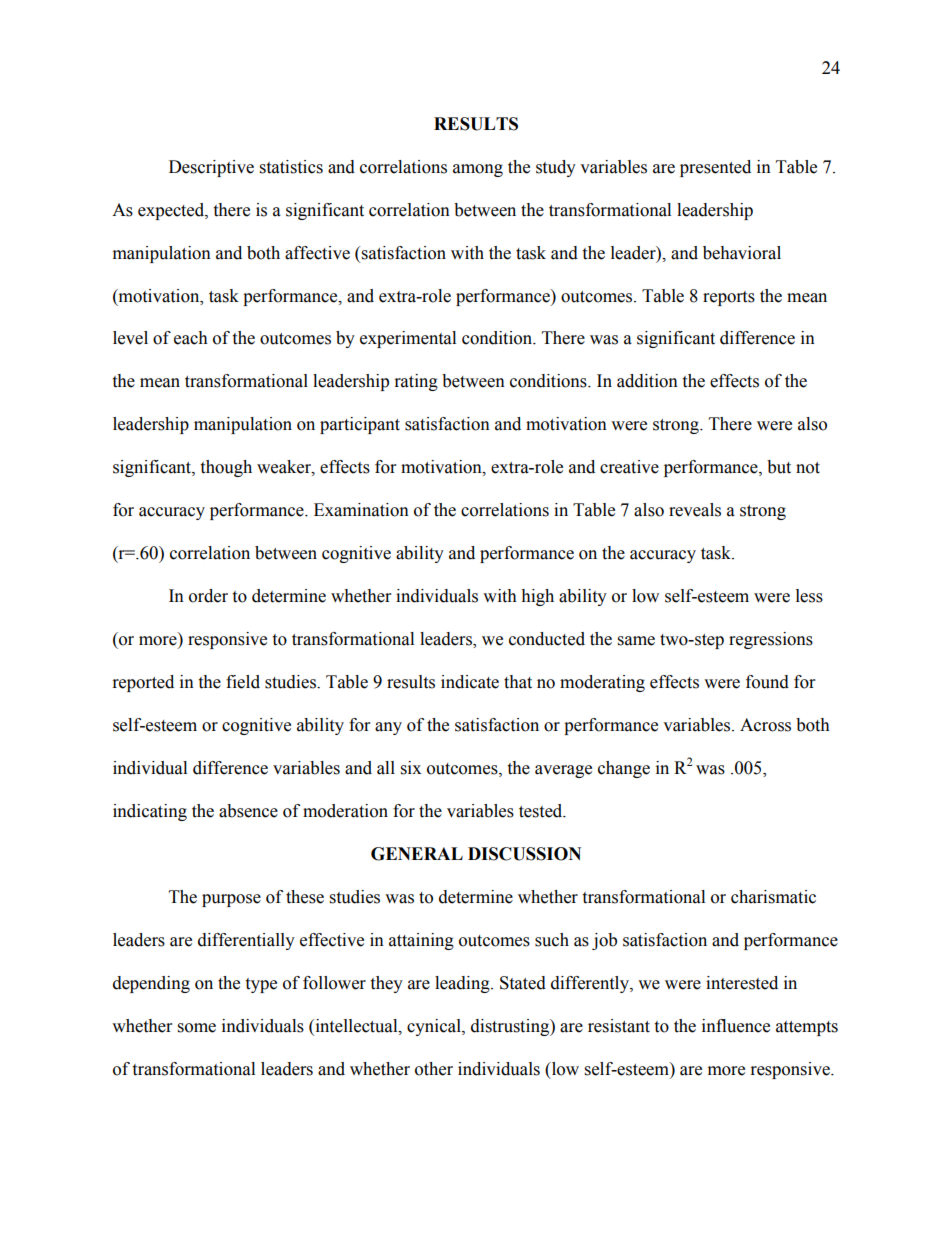  Describe the element at coordinates (211, 168) in the image. I see `Descriptive` at that location.
